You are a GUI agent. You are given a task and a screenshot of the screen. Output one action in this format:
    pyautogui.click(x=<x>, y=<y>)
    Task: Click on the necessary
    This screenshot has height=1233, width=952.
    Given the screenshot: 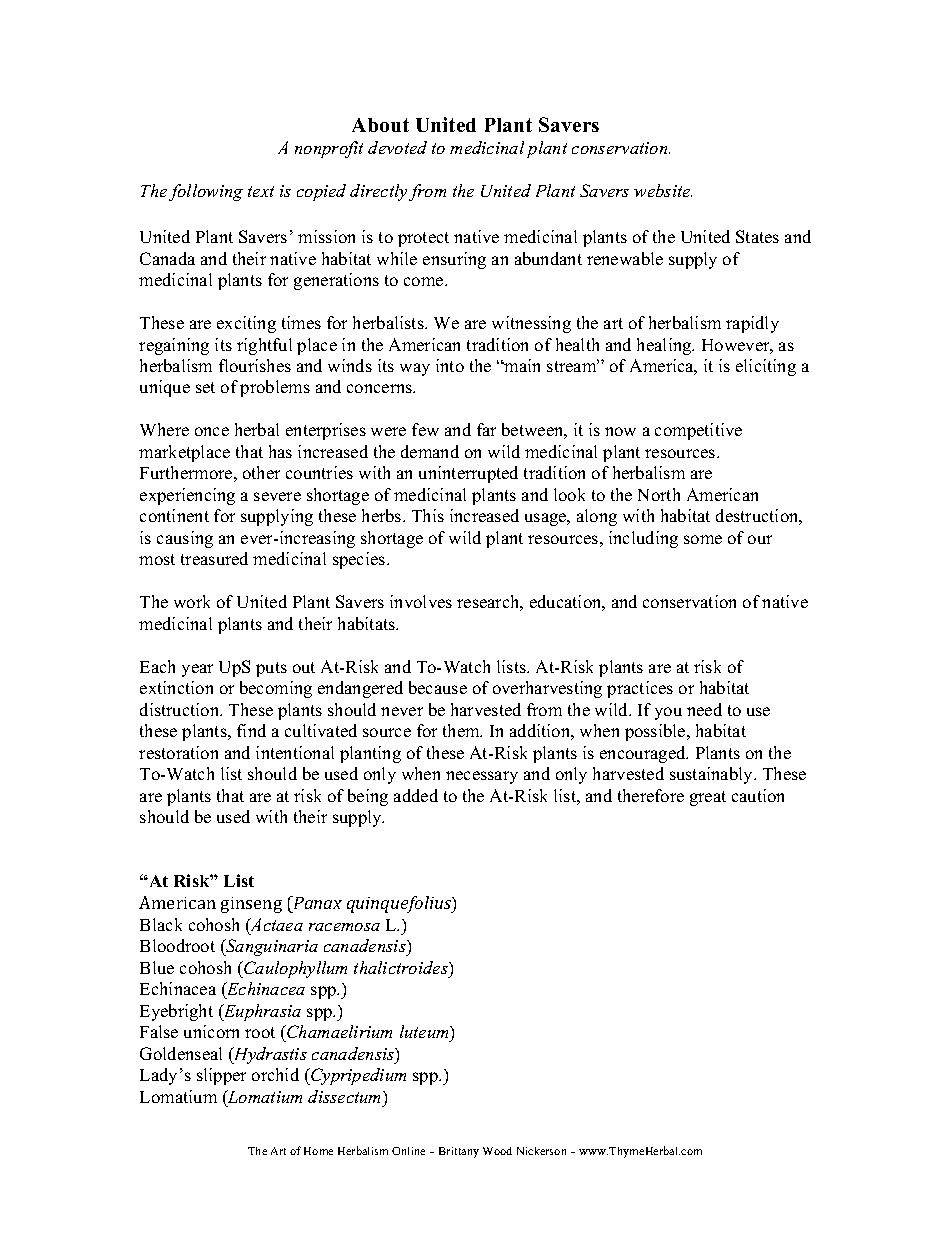 What is the action you would take?
    pyautogui.click(x=482, y=777)
